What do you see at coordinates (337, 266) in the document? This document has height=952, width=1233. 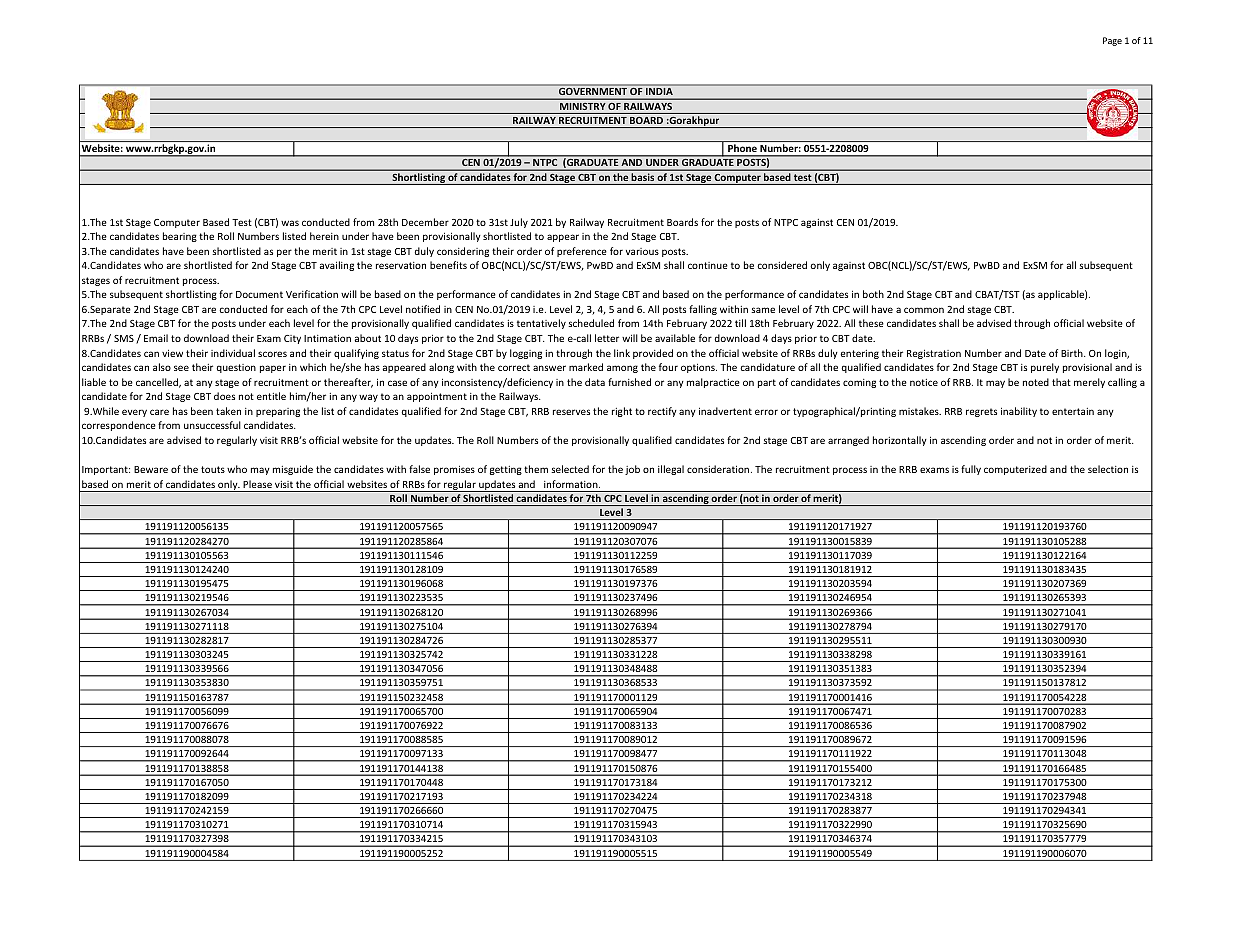 I see `availing` at bounding box center [337, 266].
